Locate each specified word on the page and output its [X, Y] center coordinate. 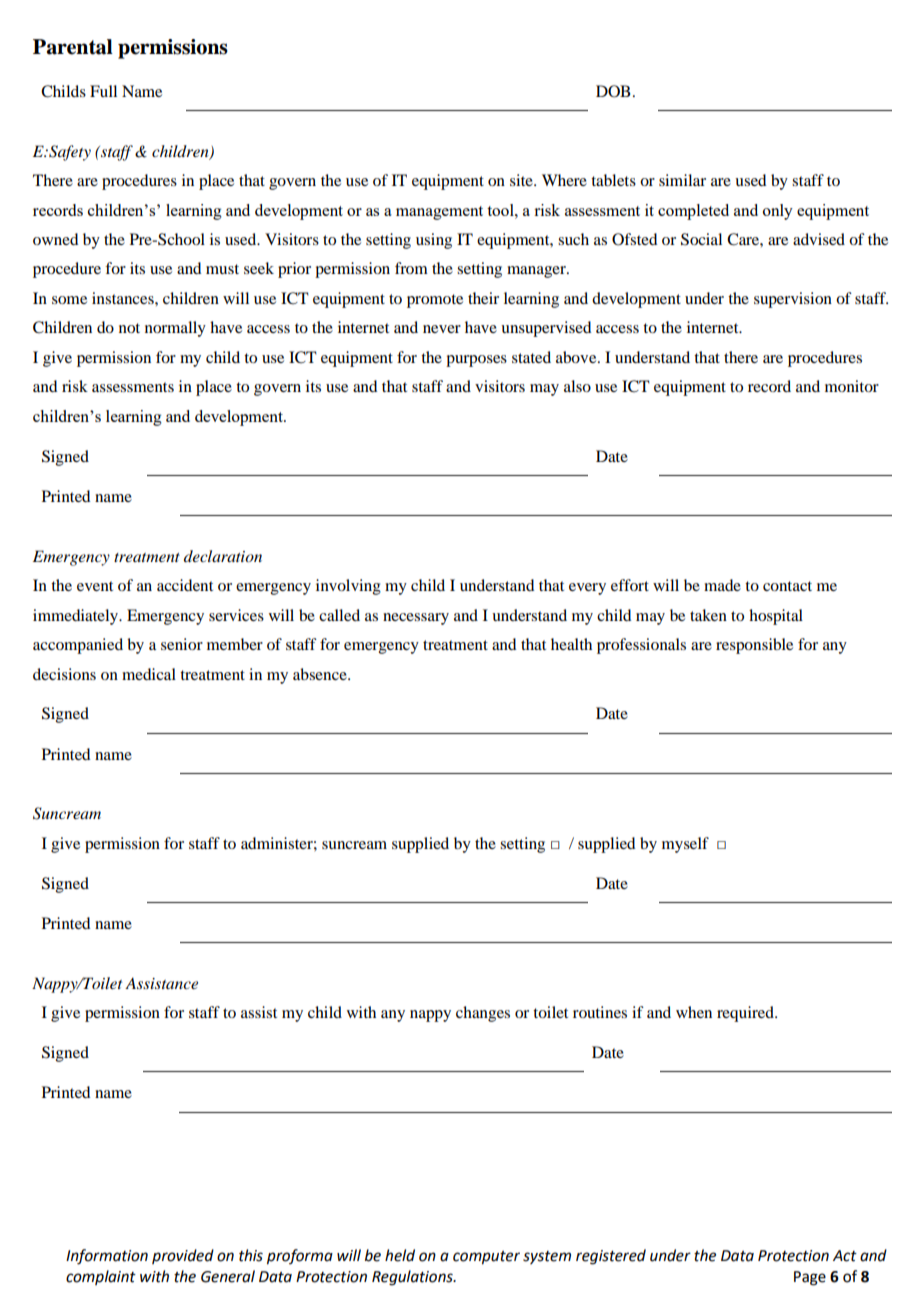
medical [149, 674]
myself [685, 845]
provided [183, 1256]
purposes [476, 361]
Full [103, 91]
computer [486, 1258]
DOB [613, 91]
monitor [852, 386]
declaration [223, 556]
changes [483, 1014]
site [522, 180]
